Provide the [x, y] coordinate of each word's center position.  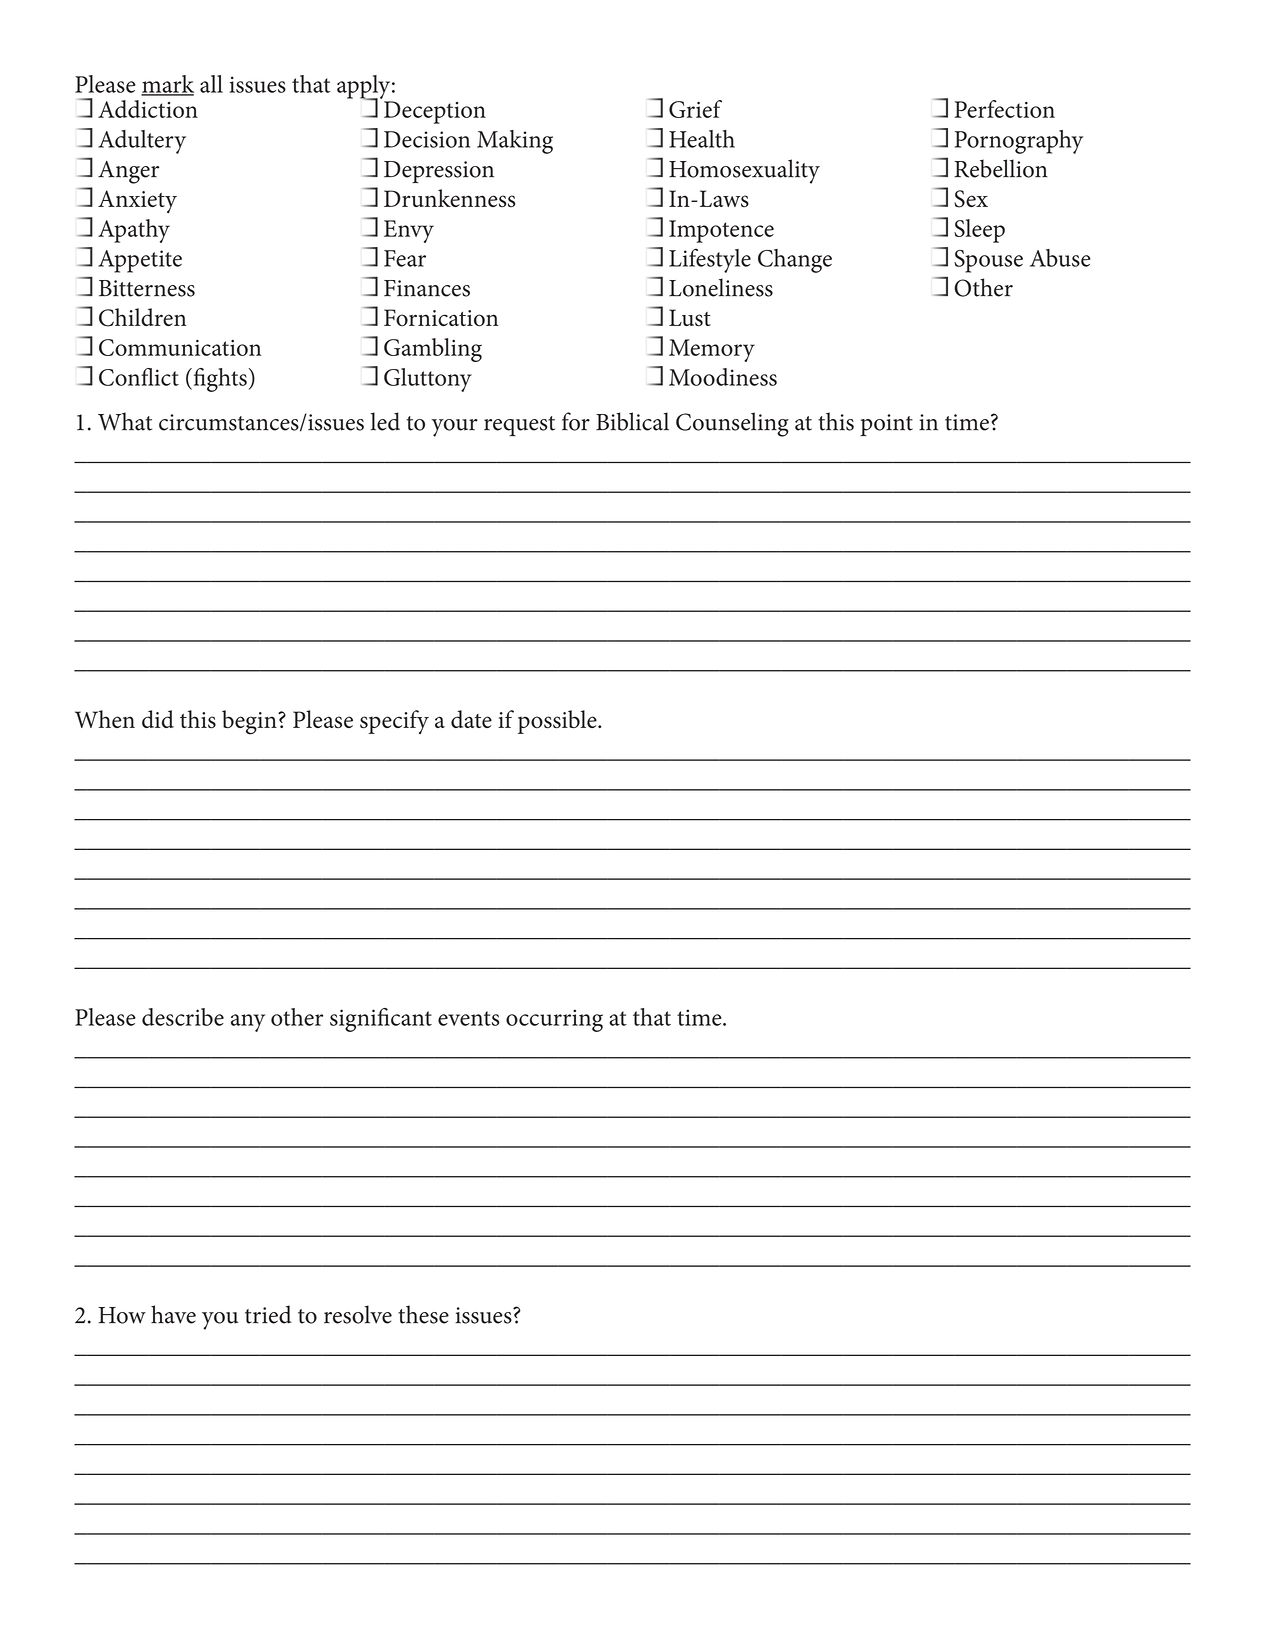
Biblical [632, 421]
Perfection [1004, 109]
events [469, 1018]
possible [558, 722]
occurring [554, 1020]
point [886, 425]
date [471, 719]
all [211, 84]
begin [250, 722]
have [173, 1314]
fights [219, 380]
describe [183, 1017]
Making [515, 142]
